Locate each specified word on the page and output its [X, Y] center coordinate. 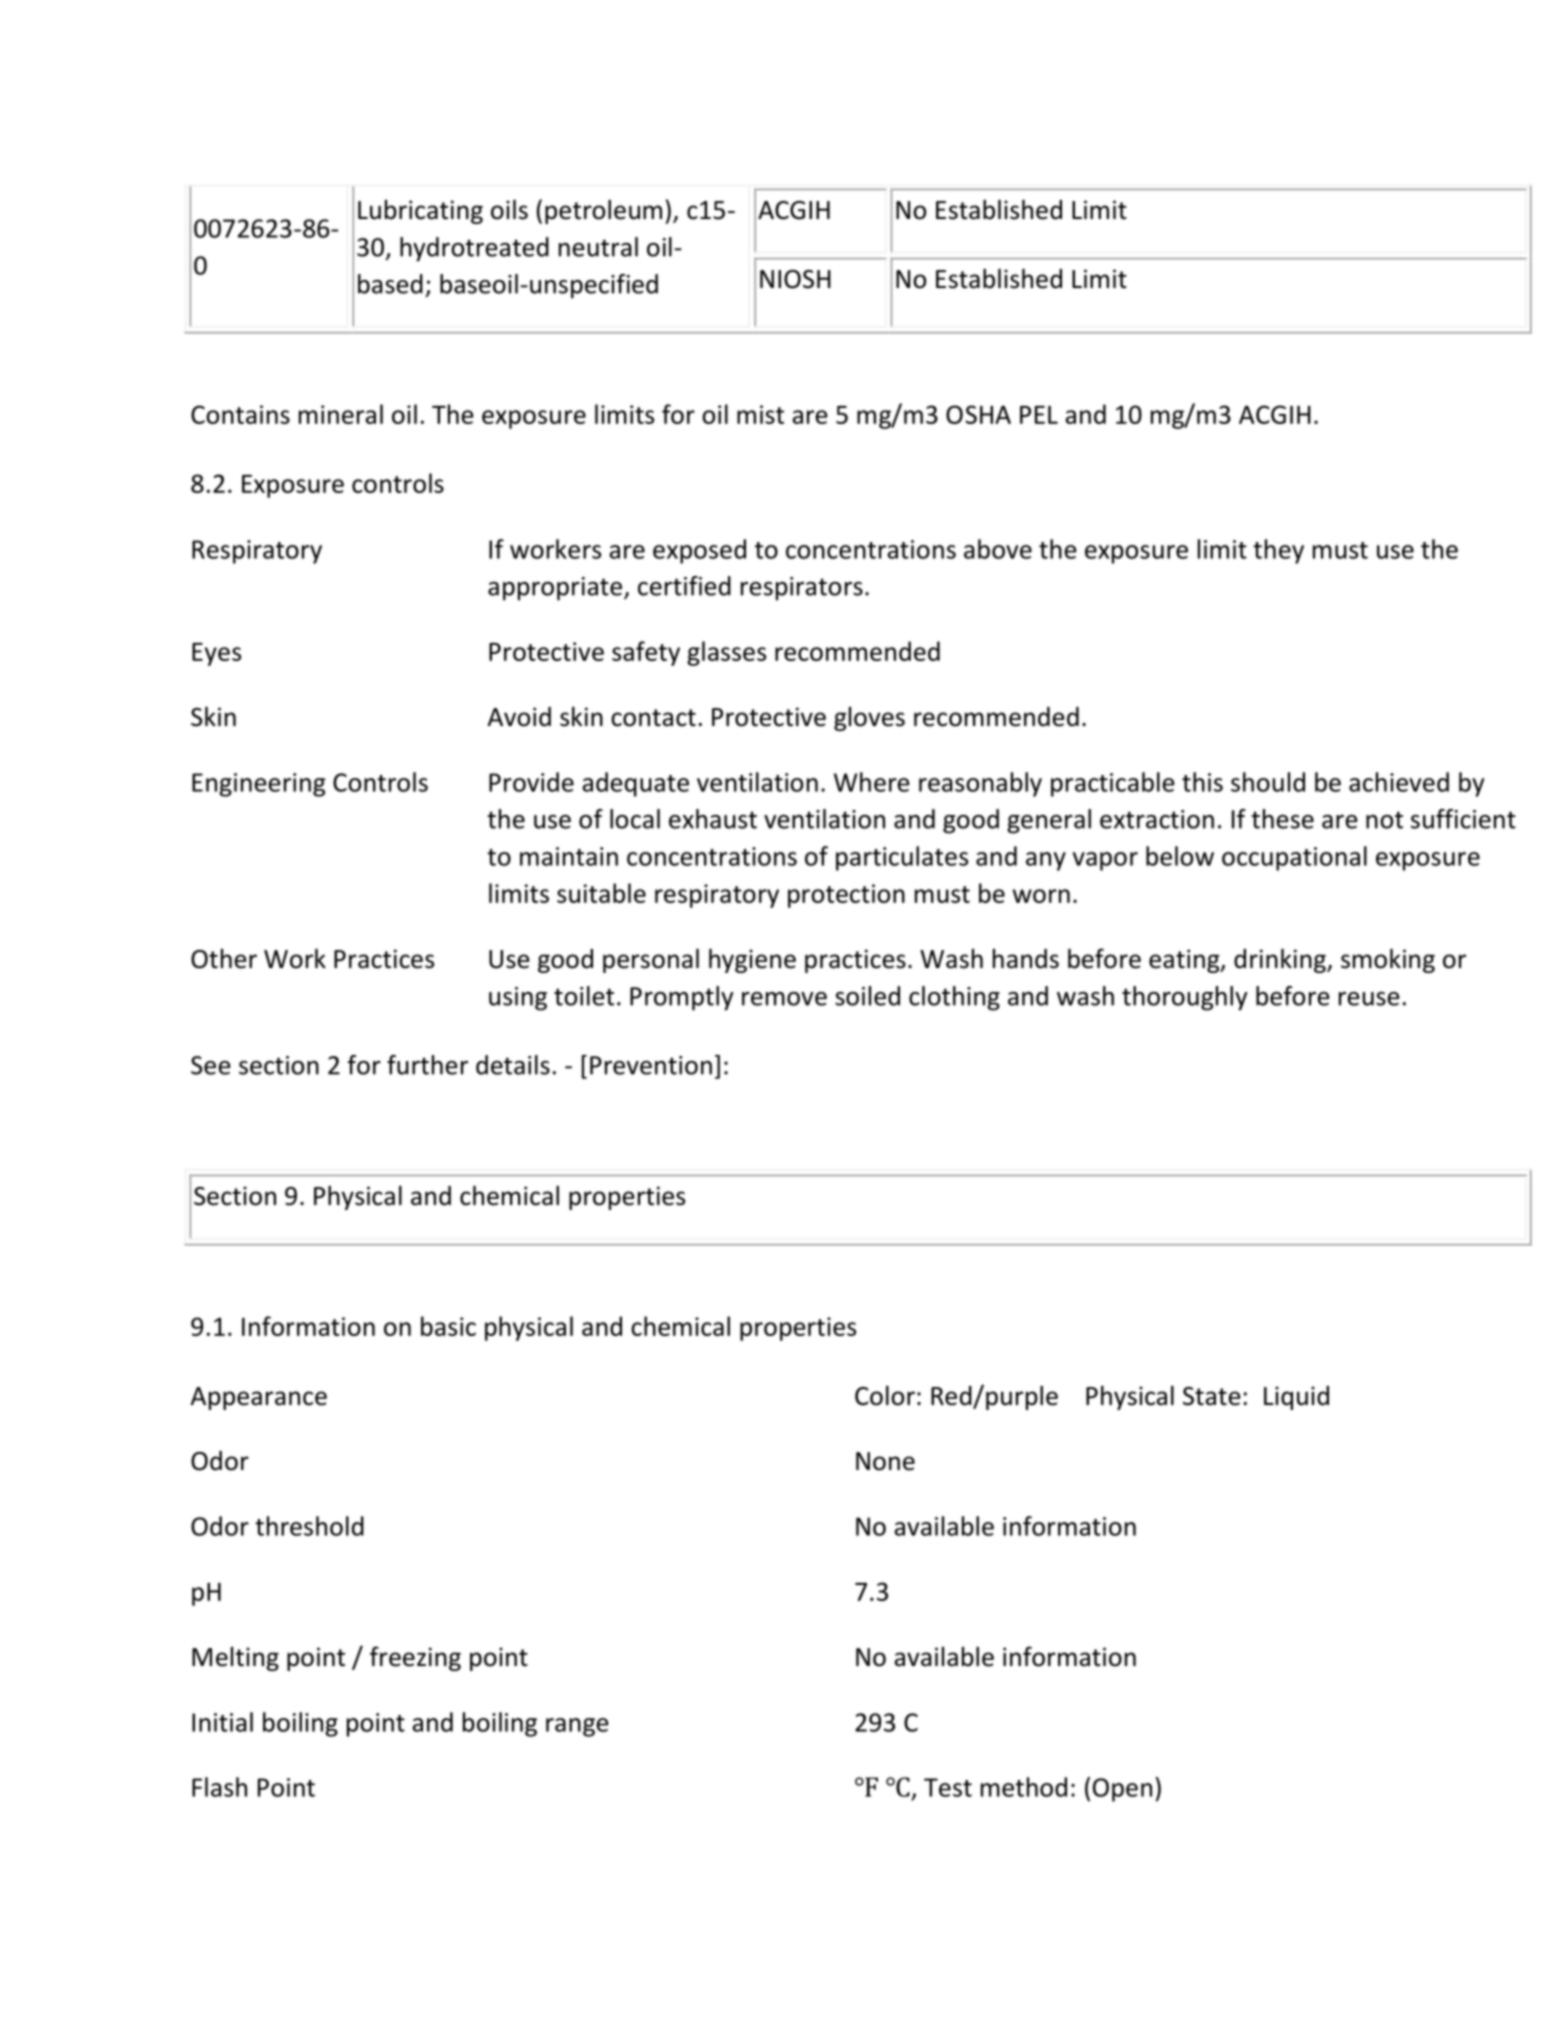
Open [1122, 1790]
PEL [1039, 415]
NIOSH [795, 279]
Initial [222, 1722]
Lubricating [420, 212]
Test [948, 1787]
